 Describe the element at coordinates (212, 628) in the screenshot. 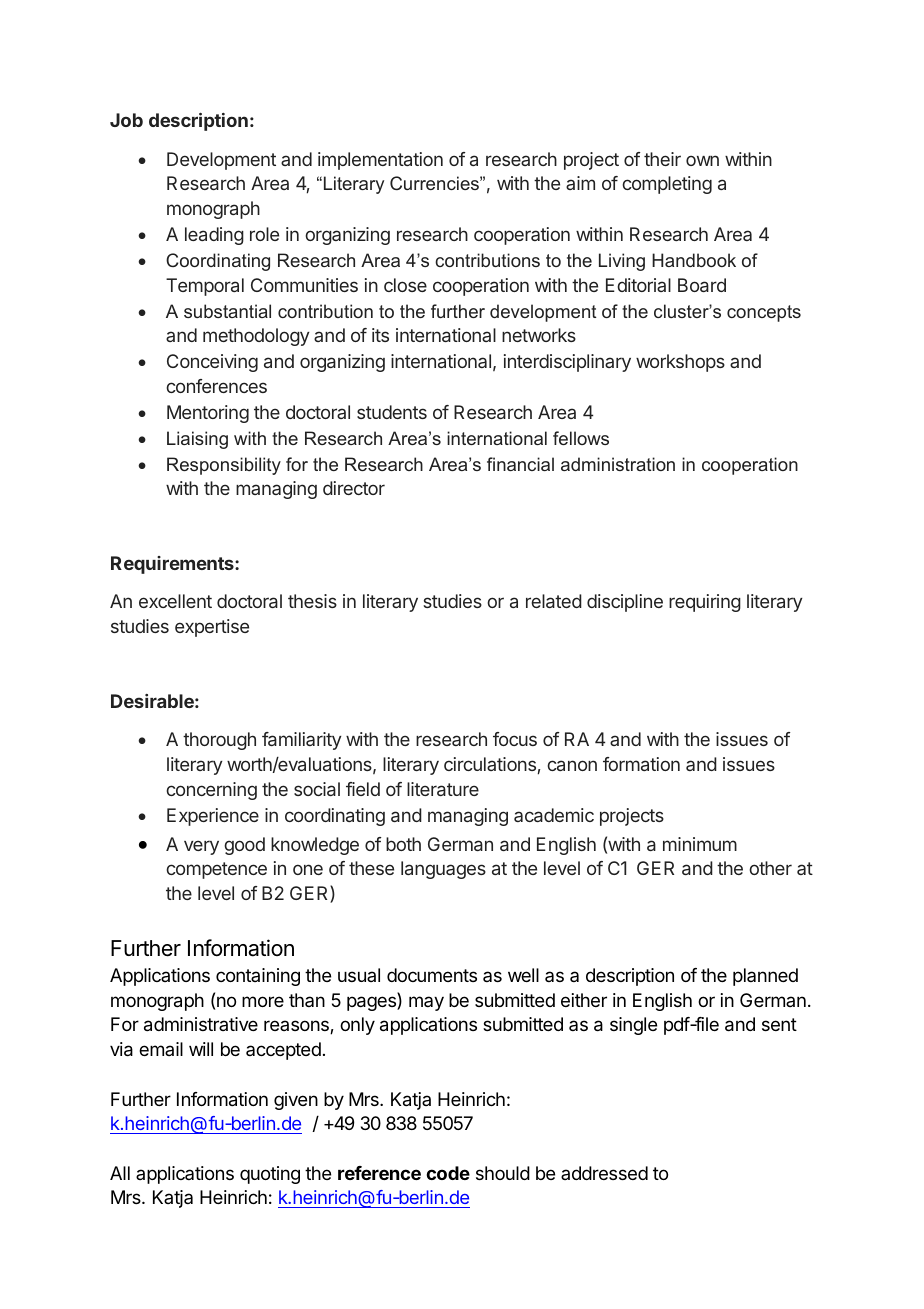

I see `expertise` at that location.
